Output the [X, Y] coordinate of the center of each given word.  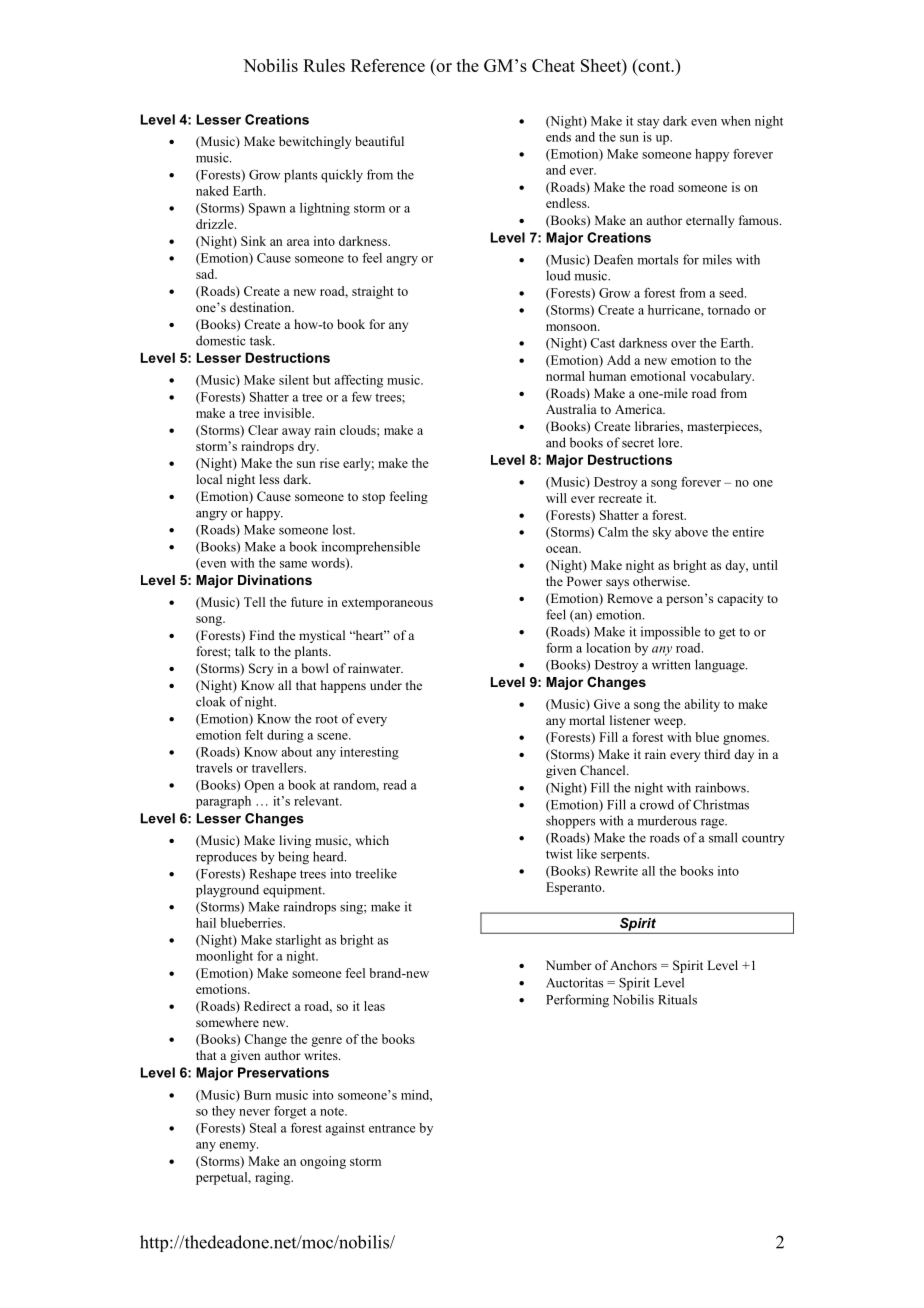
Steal [263, 1128]
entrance [392, 1128]
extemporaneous [387, 604]
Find [262, 635]
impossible [670, 633]
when [736, 121]
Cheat [553, 65]
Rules [324, 65]
